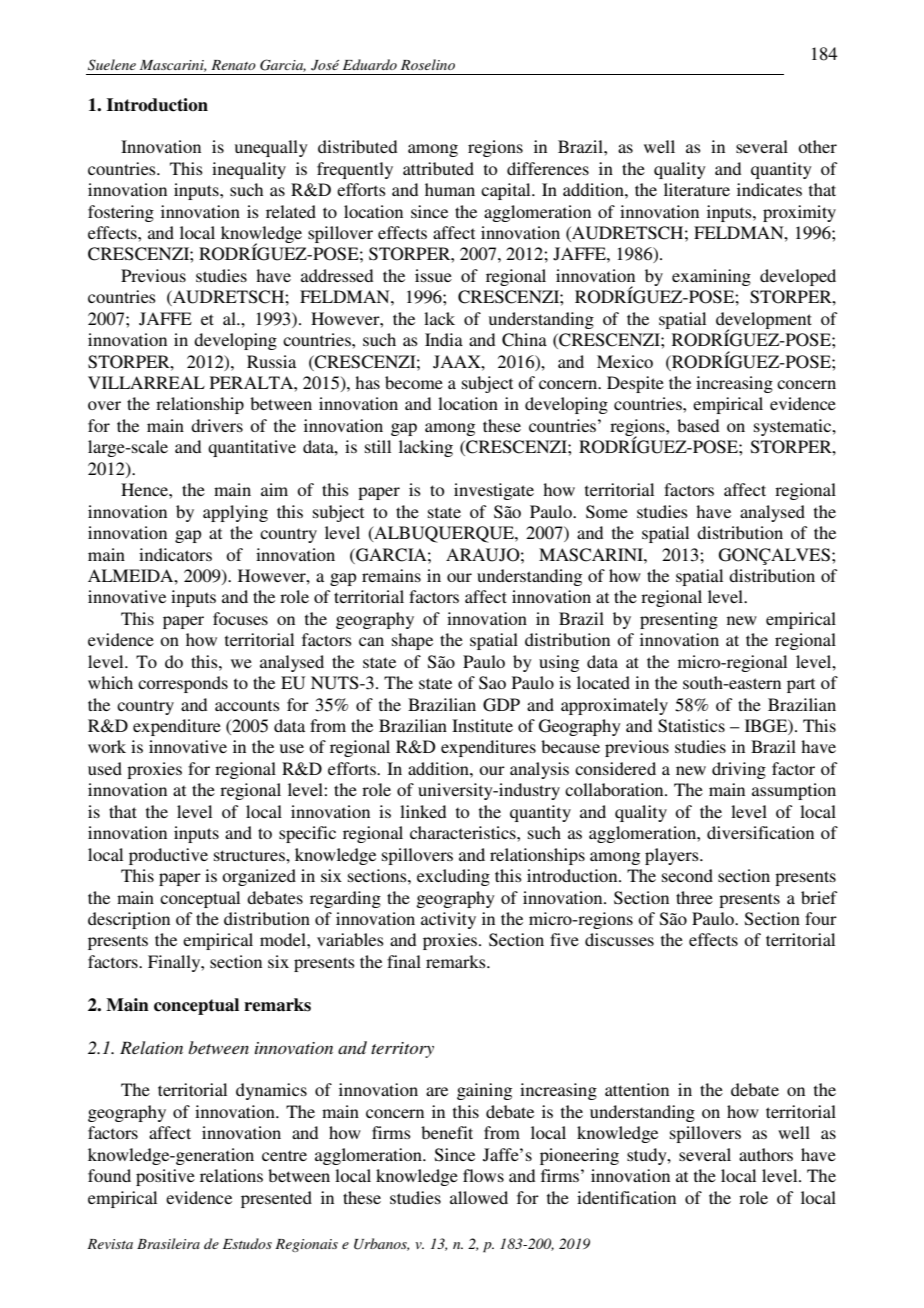 This screenshot has height=1308, width=924. I want to click on attributed, so click(438, 168).
